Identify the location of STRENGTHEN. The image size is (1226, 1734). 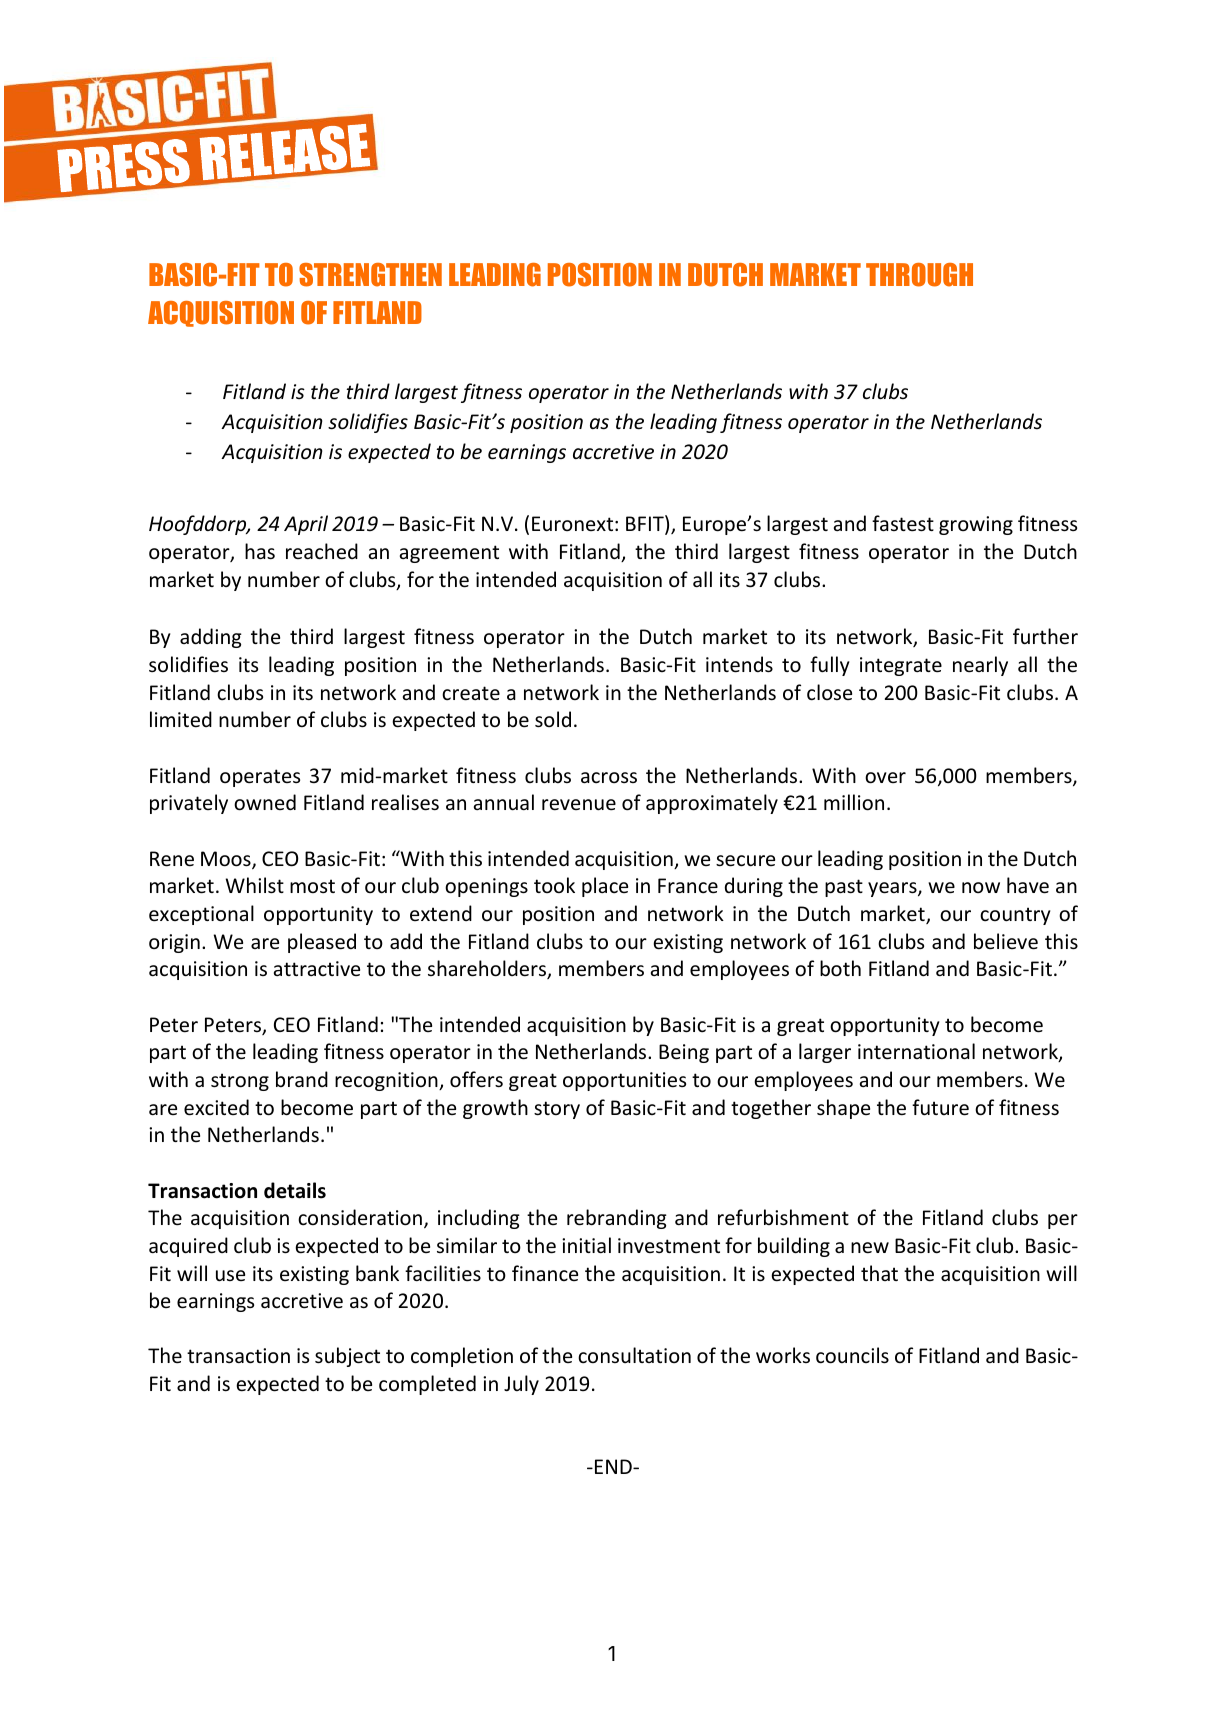
(370, 275).
